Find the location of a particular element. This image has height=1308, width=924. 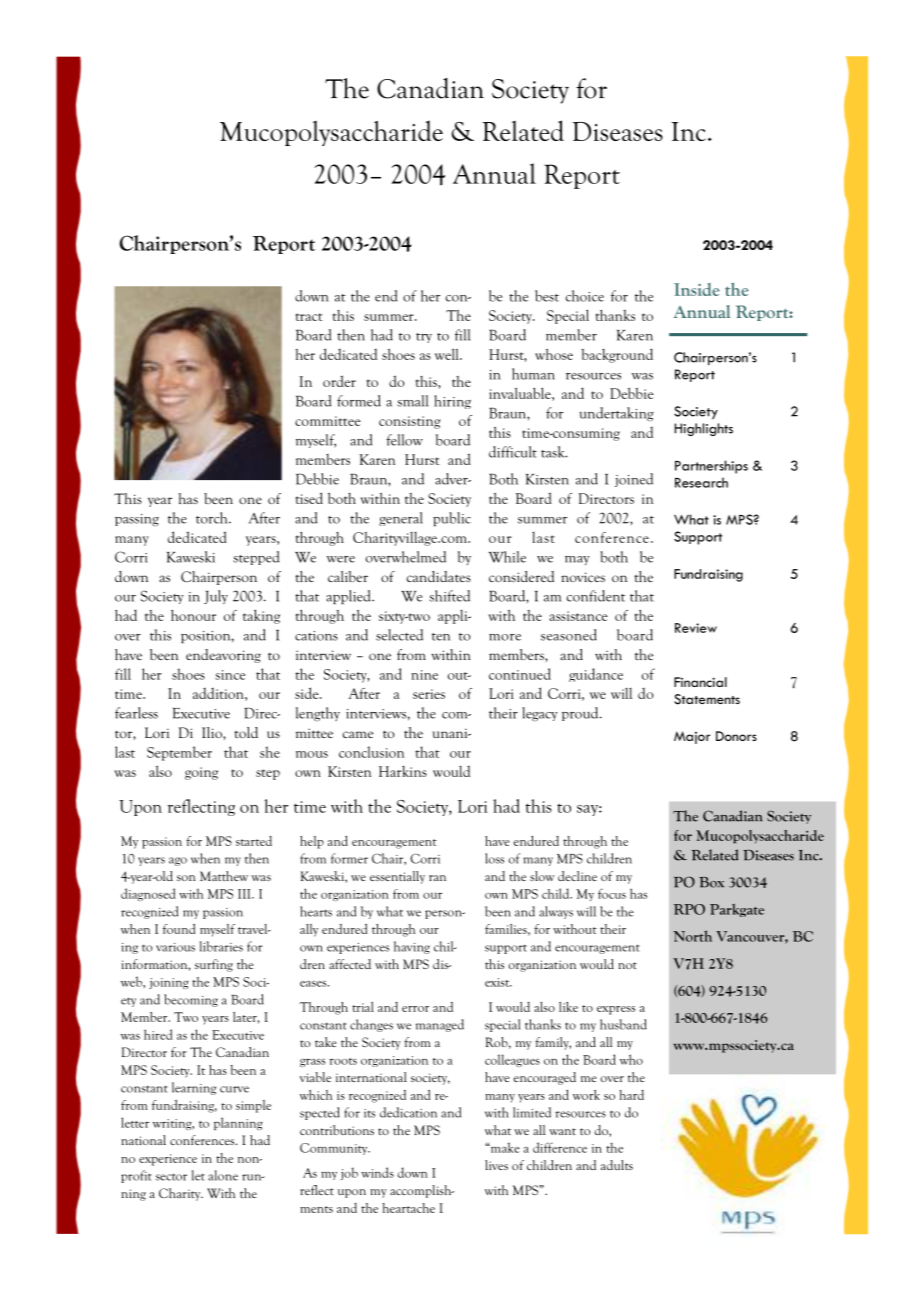

try is located at coordinates (424, 338).
